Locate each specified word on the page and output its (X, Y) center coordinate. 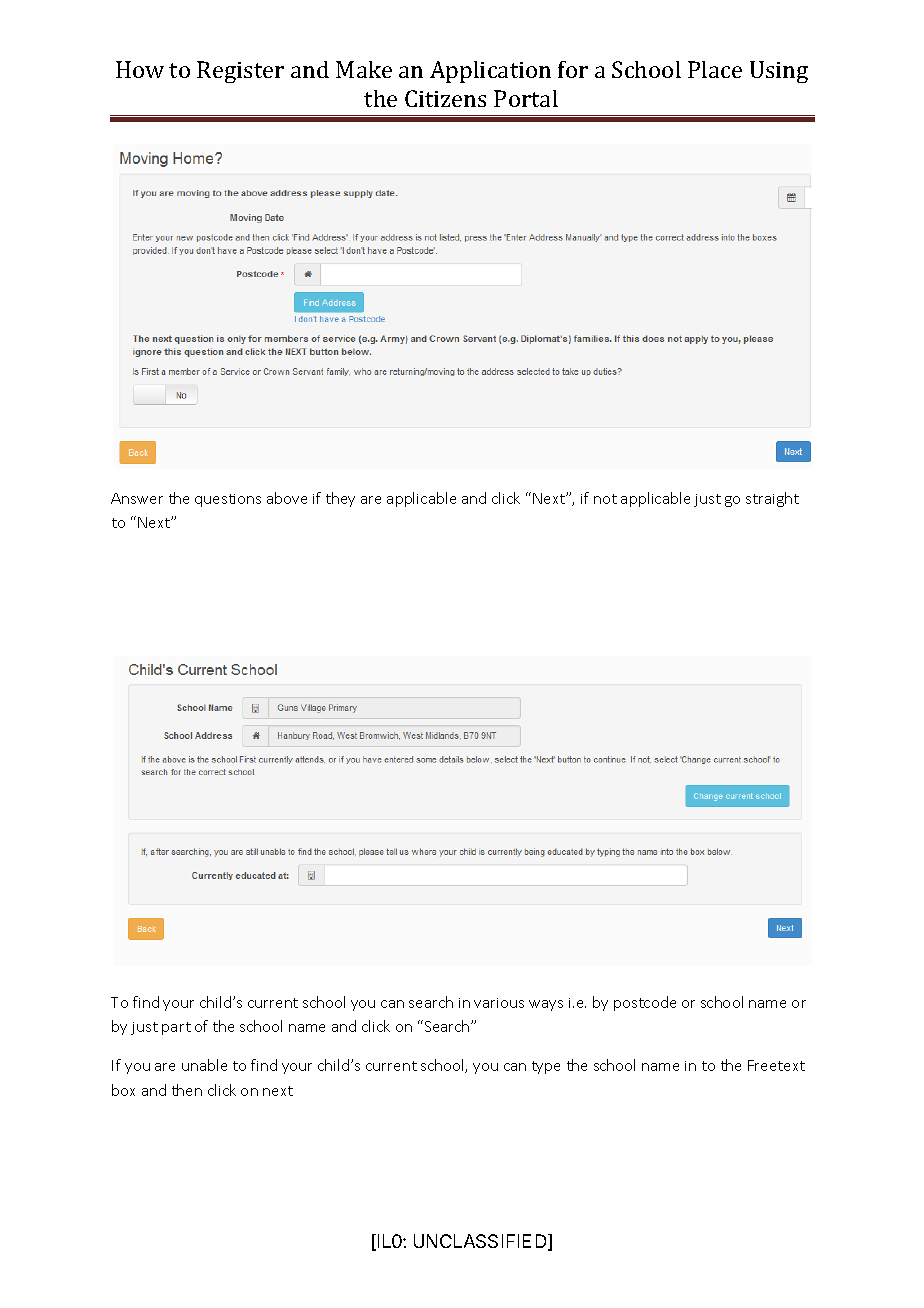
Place (715, 69)
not (605, 499)
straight (772, 499)
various (499, 1003)
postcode (645, 1003)
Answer (137, 498)
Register (240, 72)
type (546, 1067)
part (176, 1028)
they (340, 499)
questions (228, 500)
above (287, 498)
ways (546, 1005)
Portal (526, 98)
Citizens (445, 98)
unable (204, 1065)
